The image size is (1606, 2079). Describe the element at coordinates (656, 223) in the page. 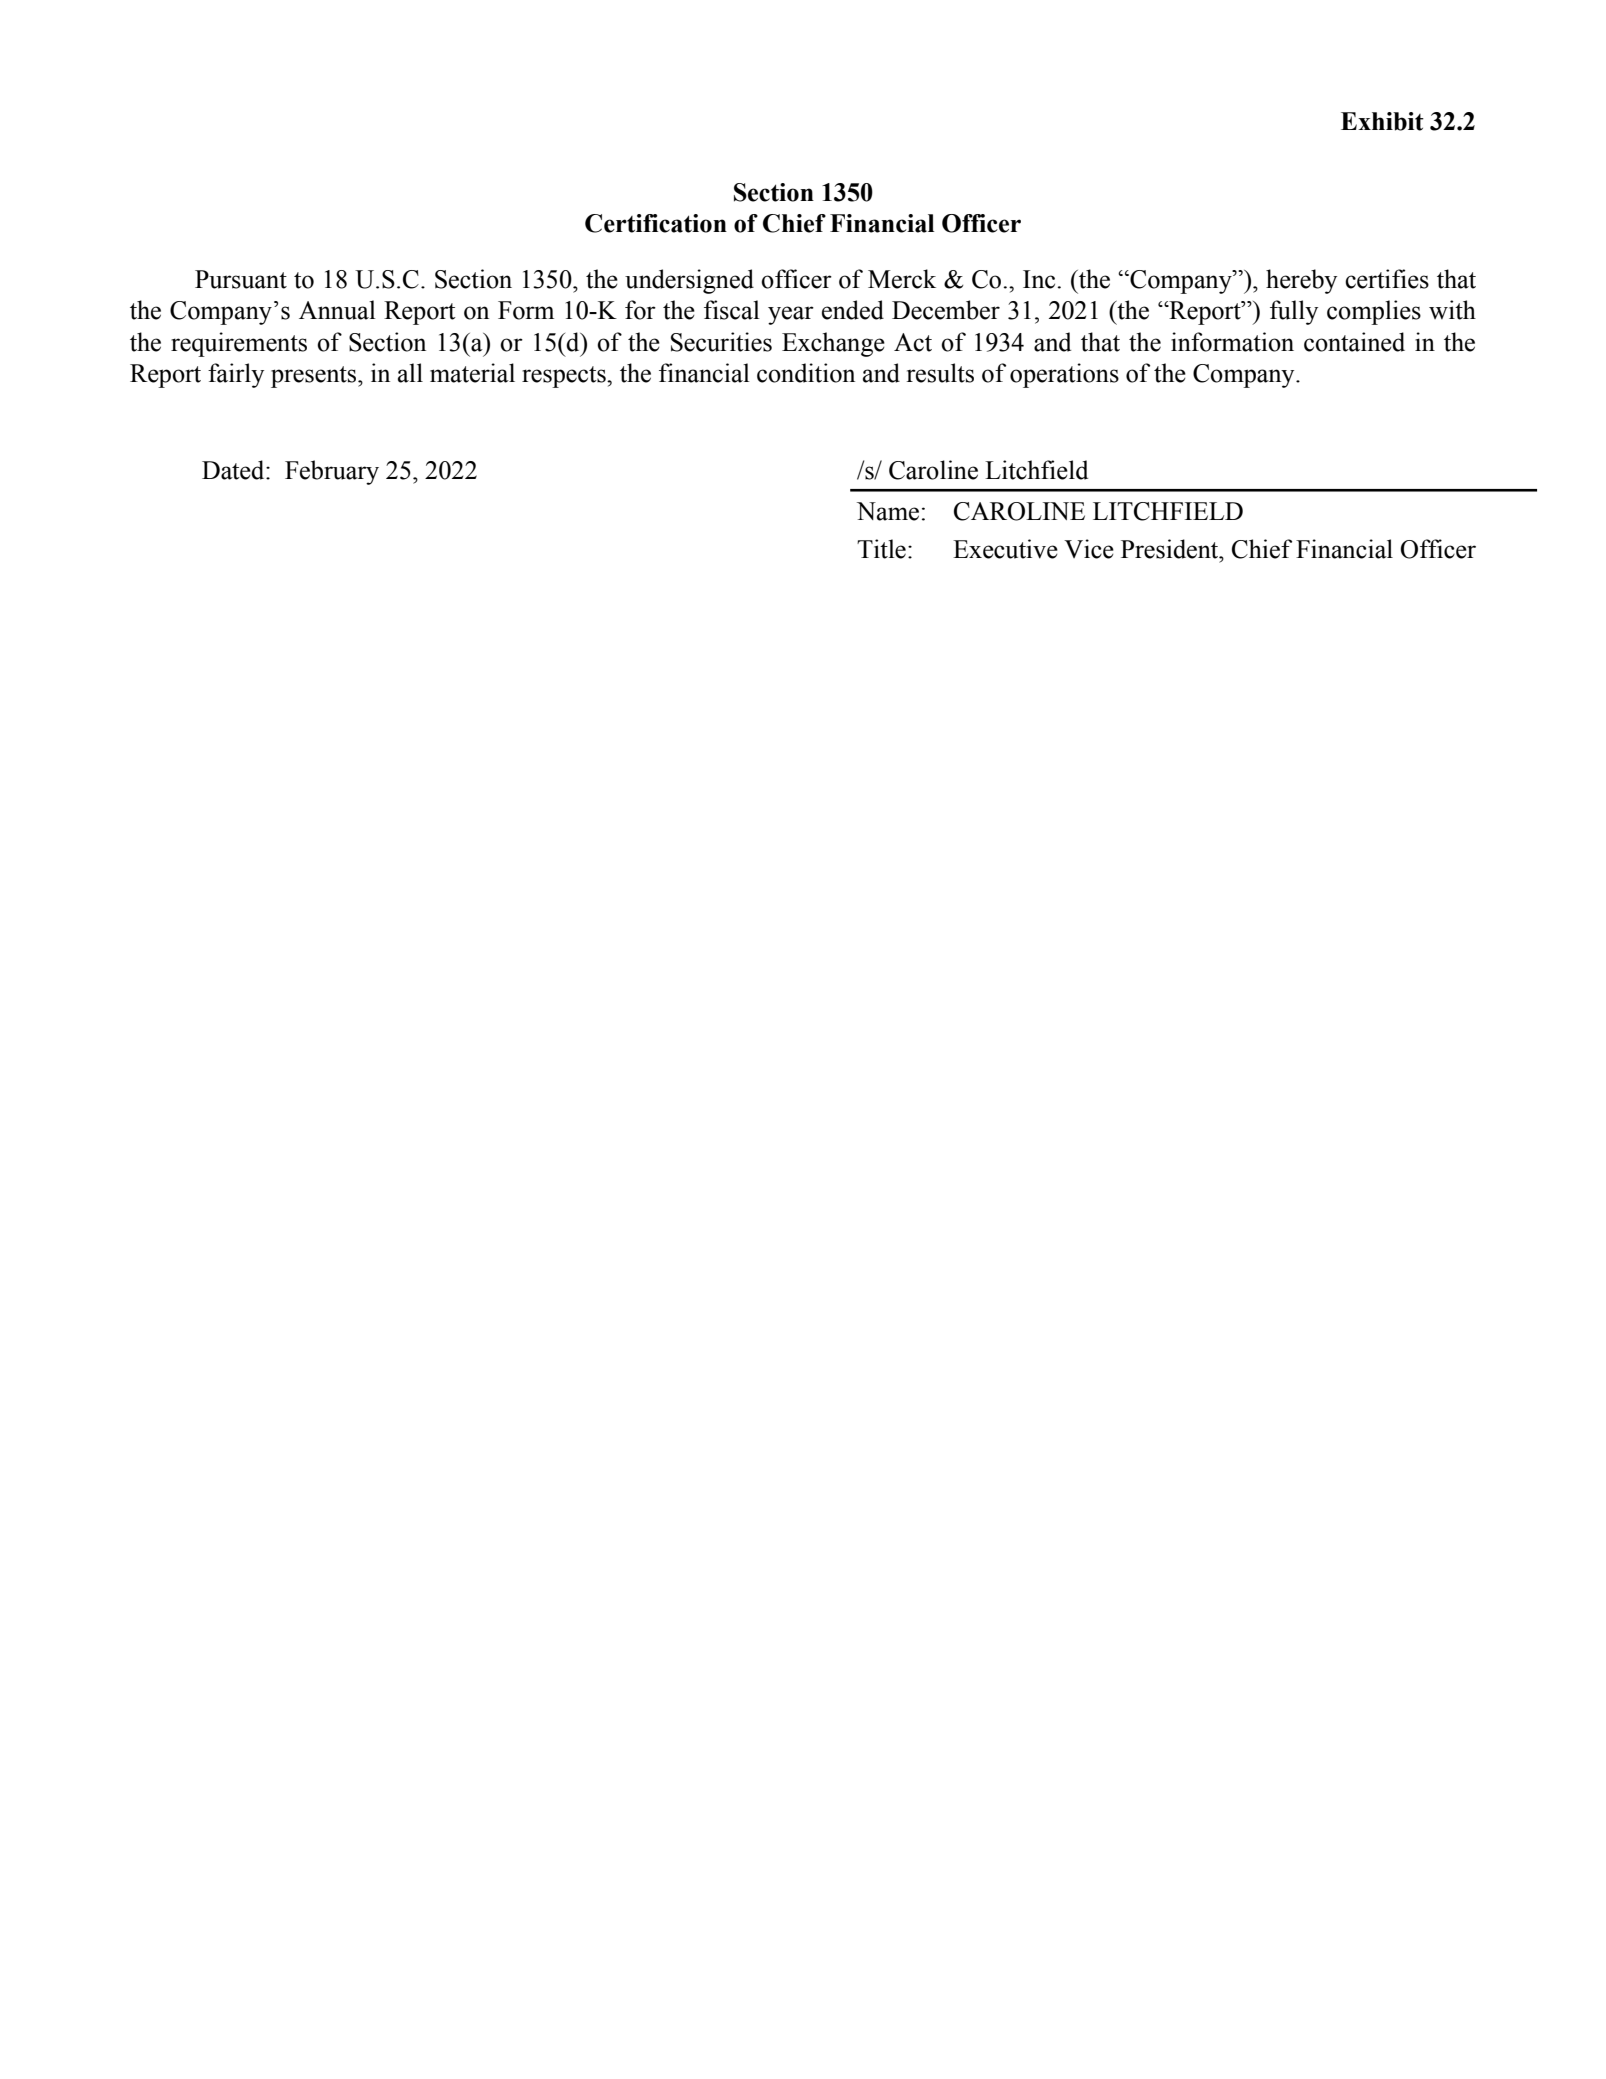

I see `Certification` at that location.
